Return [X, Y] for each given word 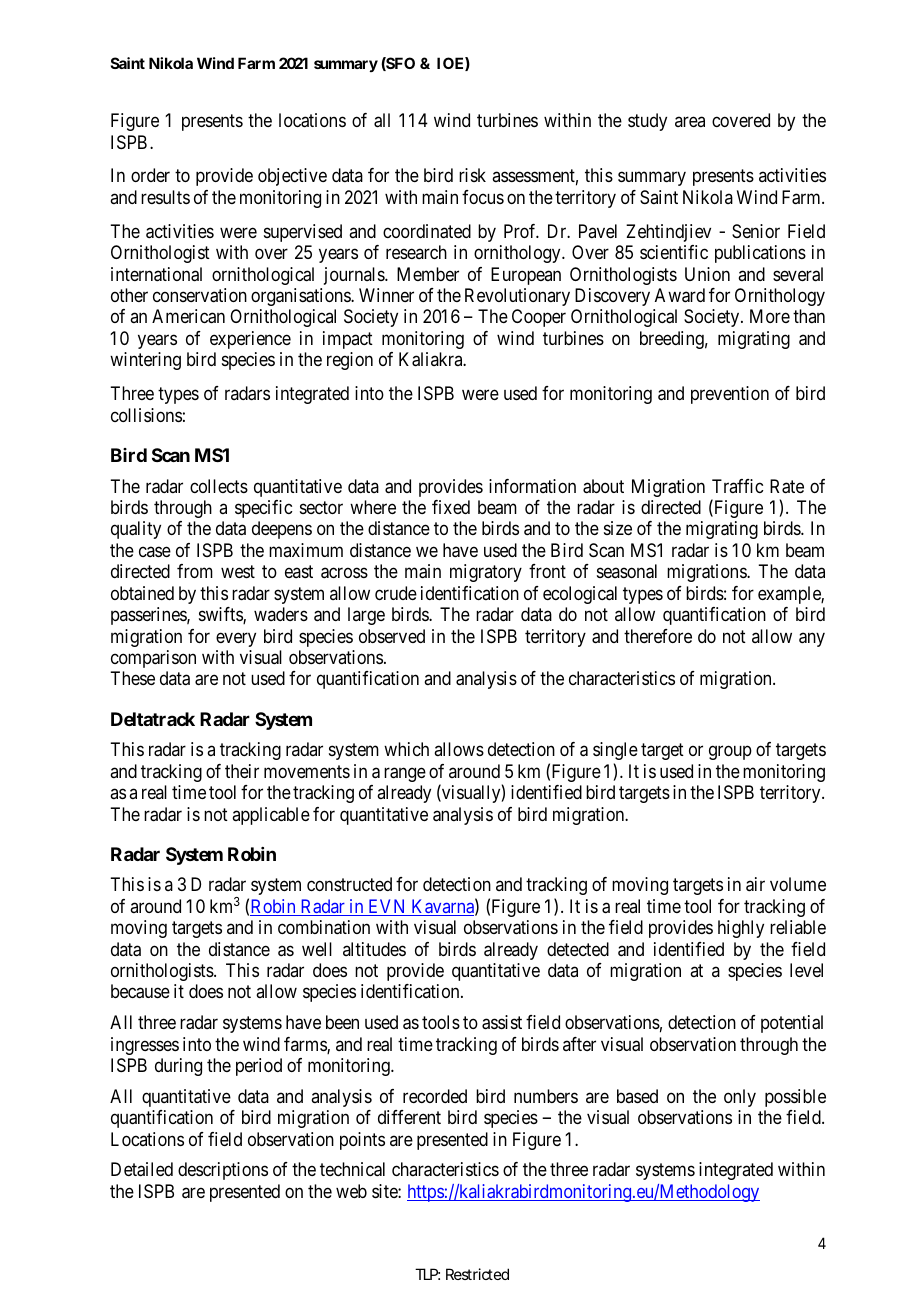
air [755, 884]
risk [472, 175]
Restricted [477, 1274]
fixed [451, 507]
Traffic [737, 486]
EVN [387, 907]
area [690, 122]
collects [219, 486]
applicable [271, 816]
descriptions [223, 1171]
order [150, 175]
